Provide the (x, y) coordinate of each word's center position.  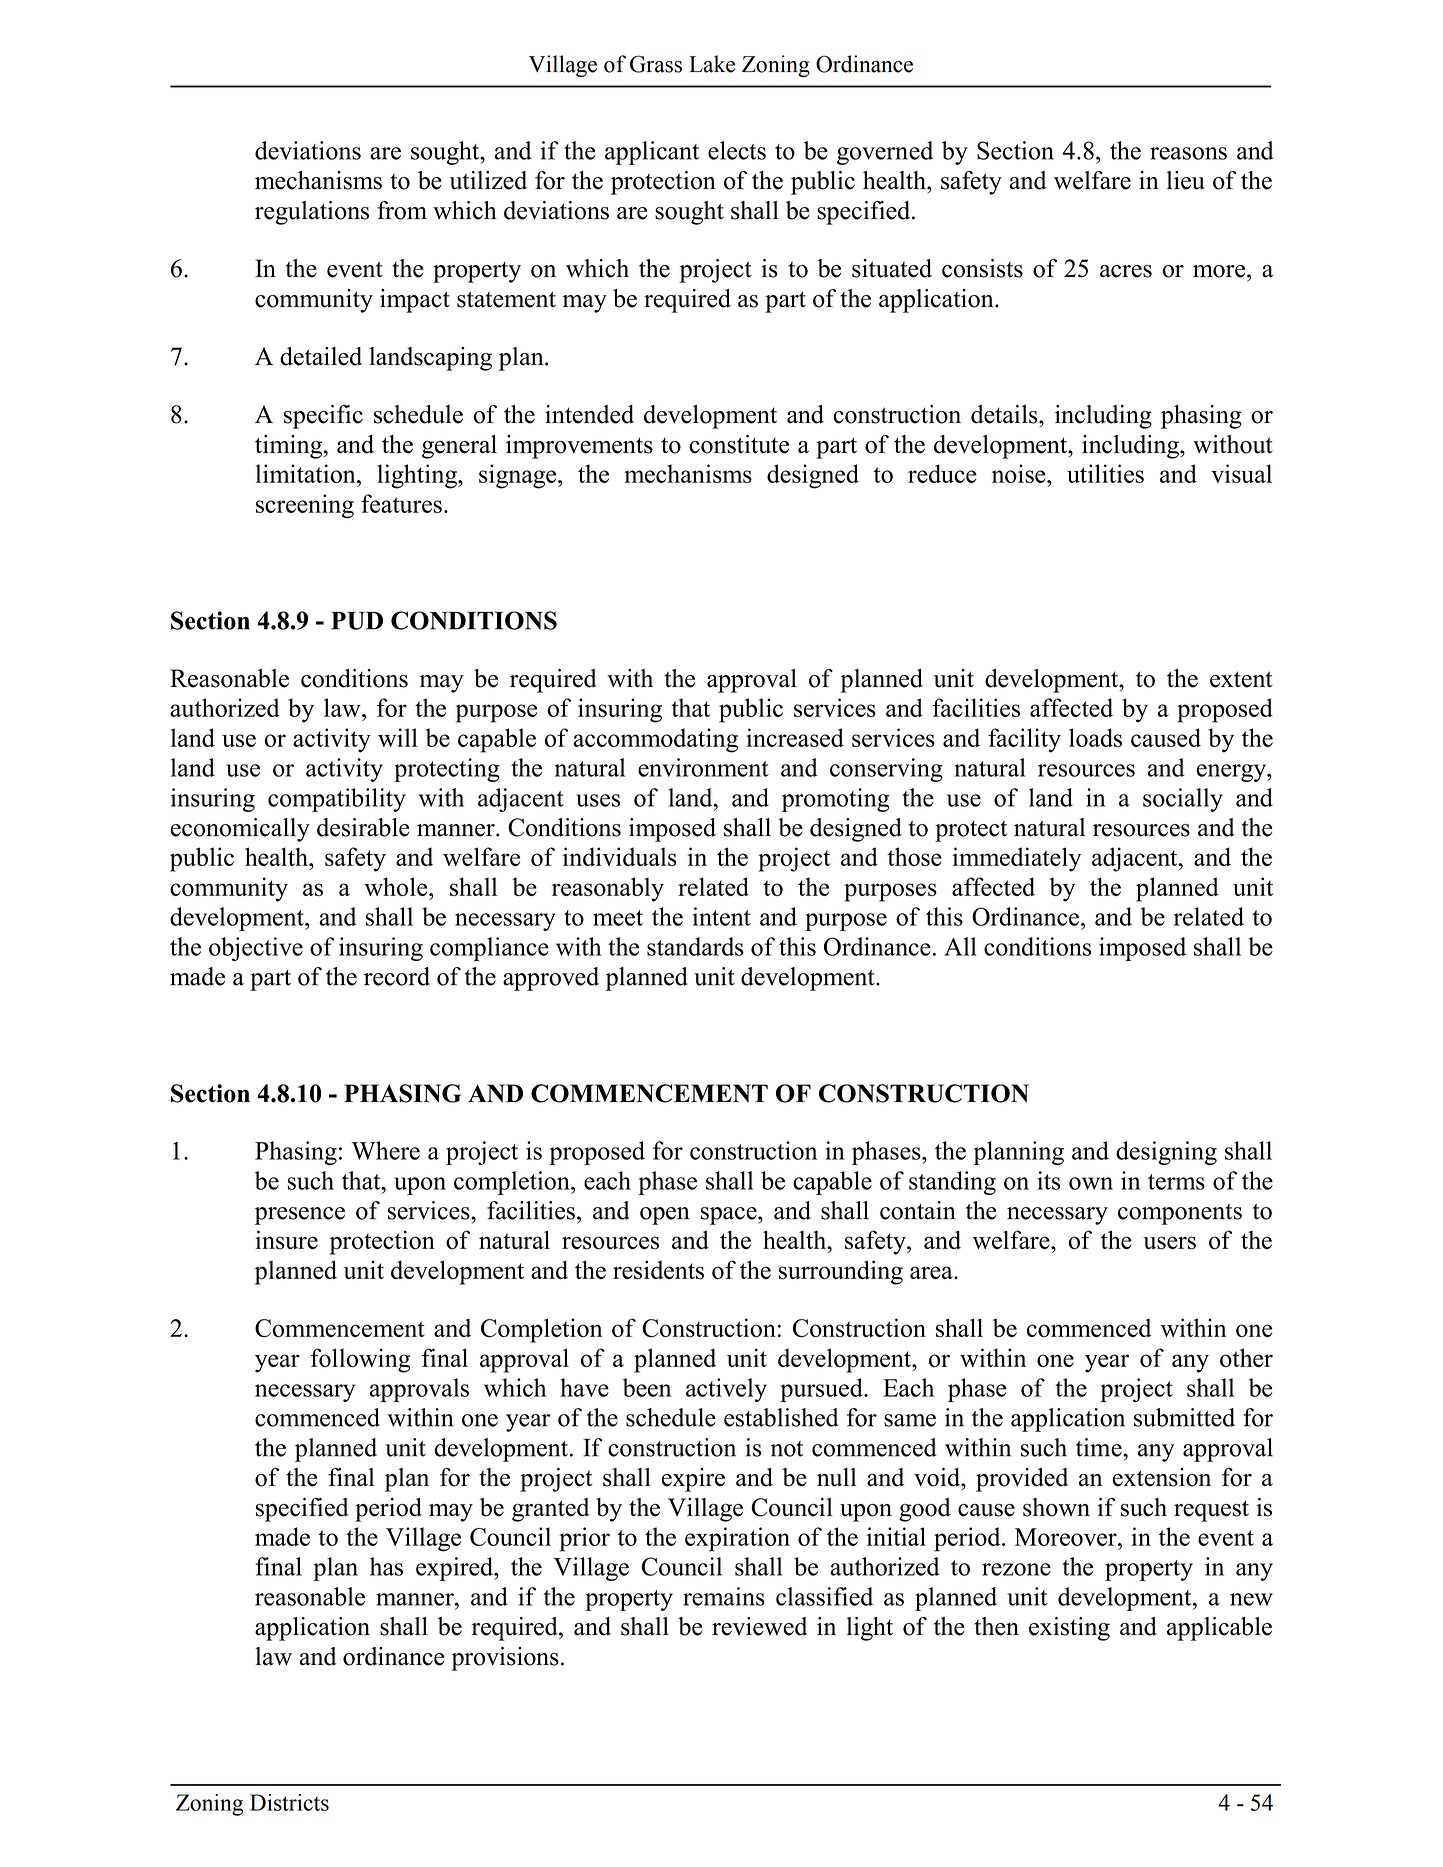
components (1180, 1214)
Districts (289, 1802)
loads (1095, 737)
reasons (1188, 153)
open (665, 1216)
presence (300, 1216)
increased (795, 737)
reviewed (759, 1626)
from (402, 210)
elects (737, 150)
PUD (357, 621)
